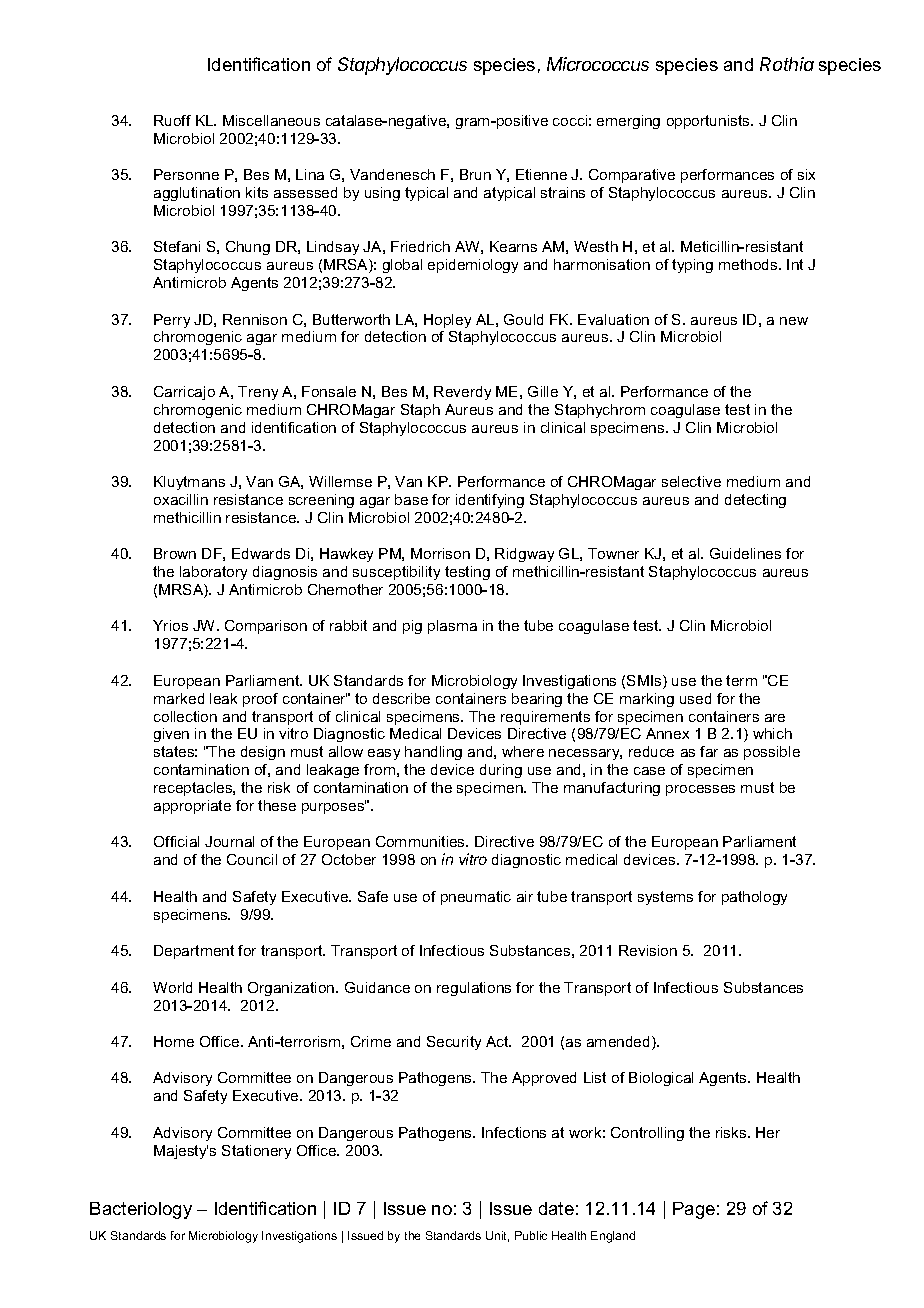 The image size is (924, 1308). Describe the element at coordinates (186, 174) in the screenshot. I see `Personne` at that location.
